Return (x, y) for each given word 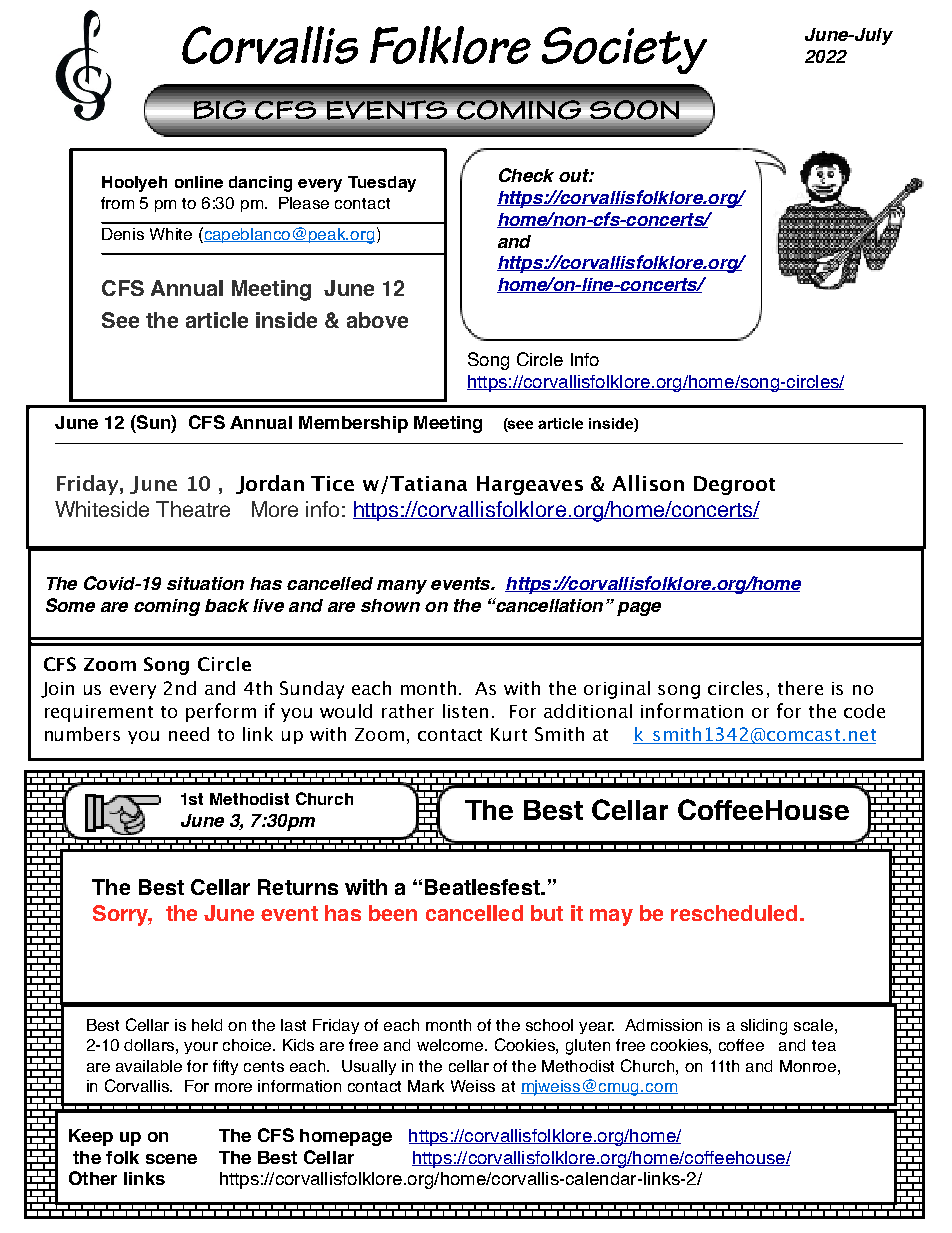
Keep (91, 1137)
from (117, 203)
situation (205, 583)
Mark (426, 1086)
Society (624, 50)
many (402, 587)
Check (526, 175)
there (800, 688)
